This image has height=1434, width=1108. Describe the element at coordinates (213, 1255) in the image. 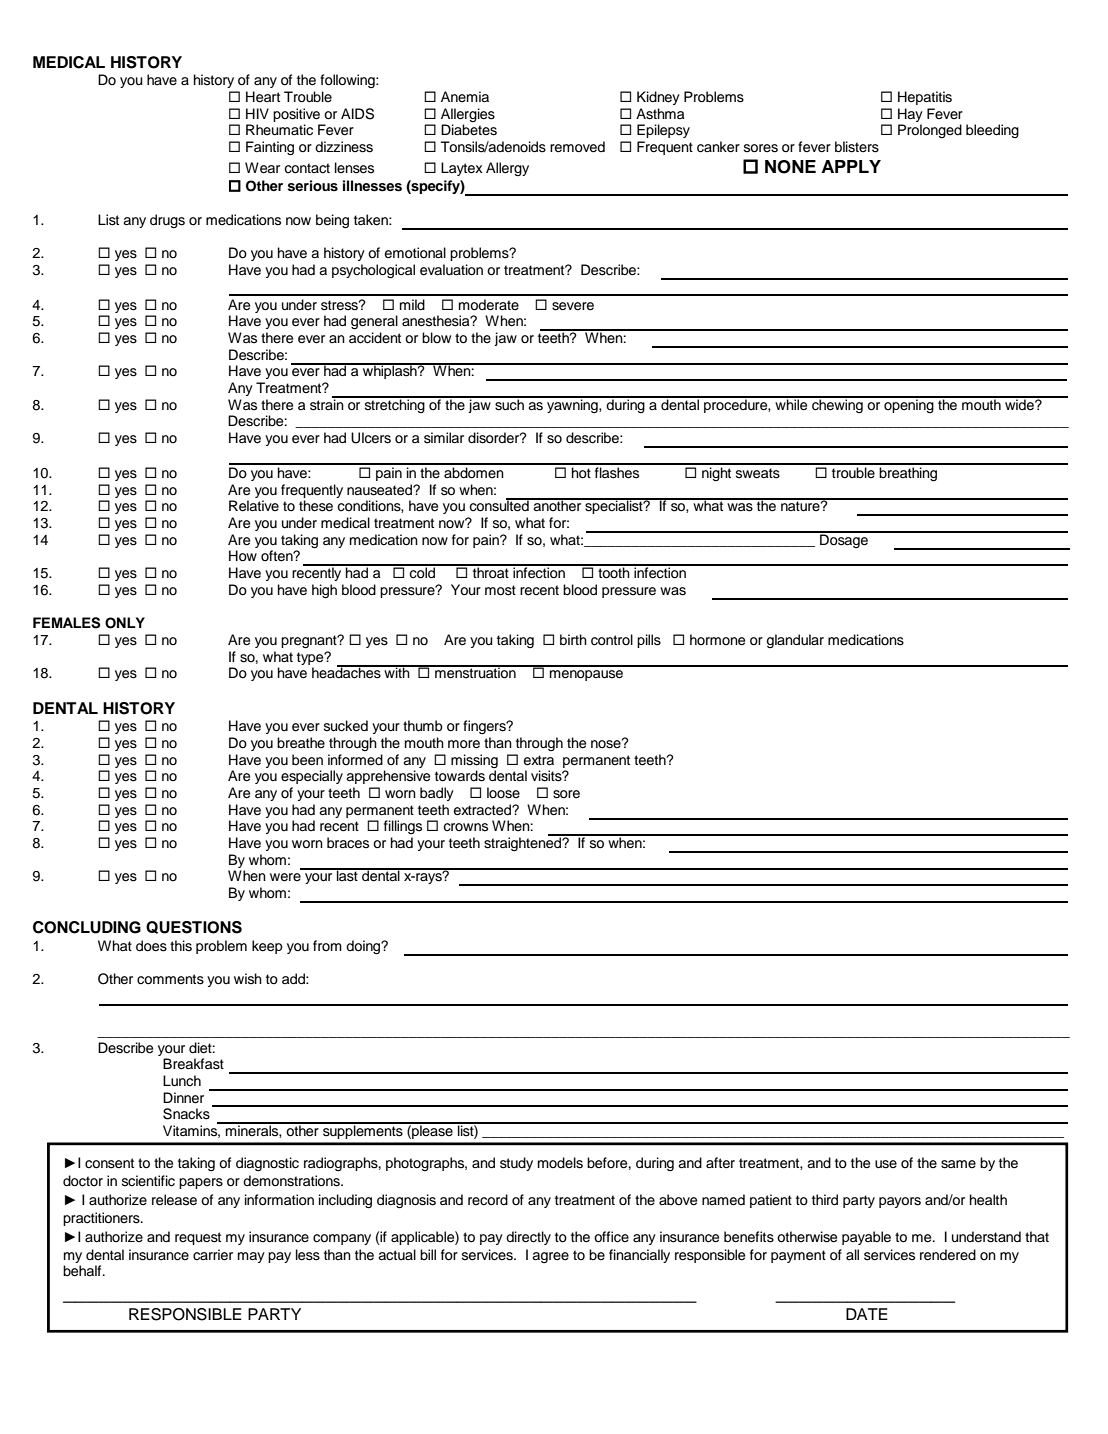

I see `carrier` at that location.
